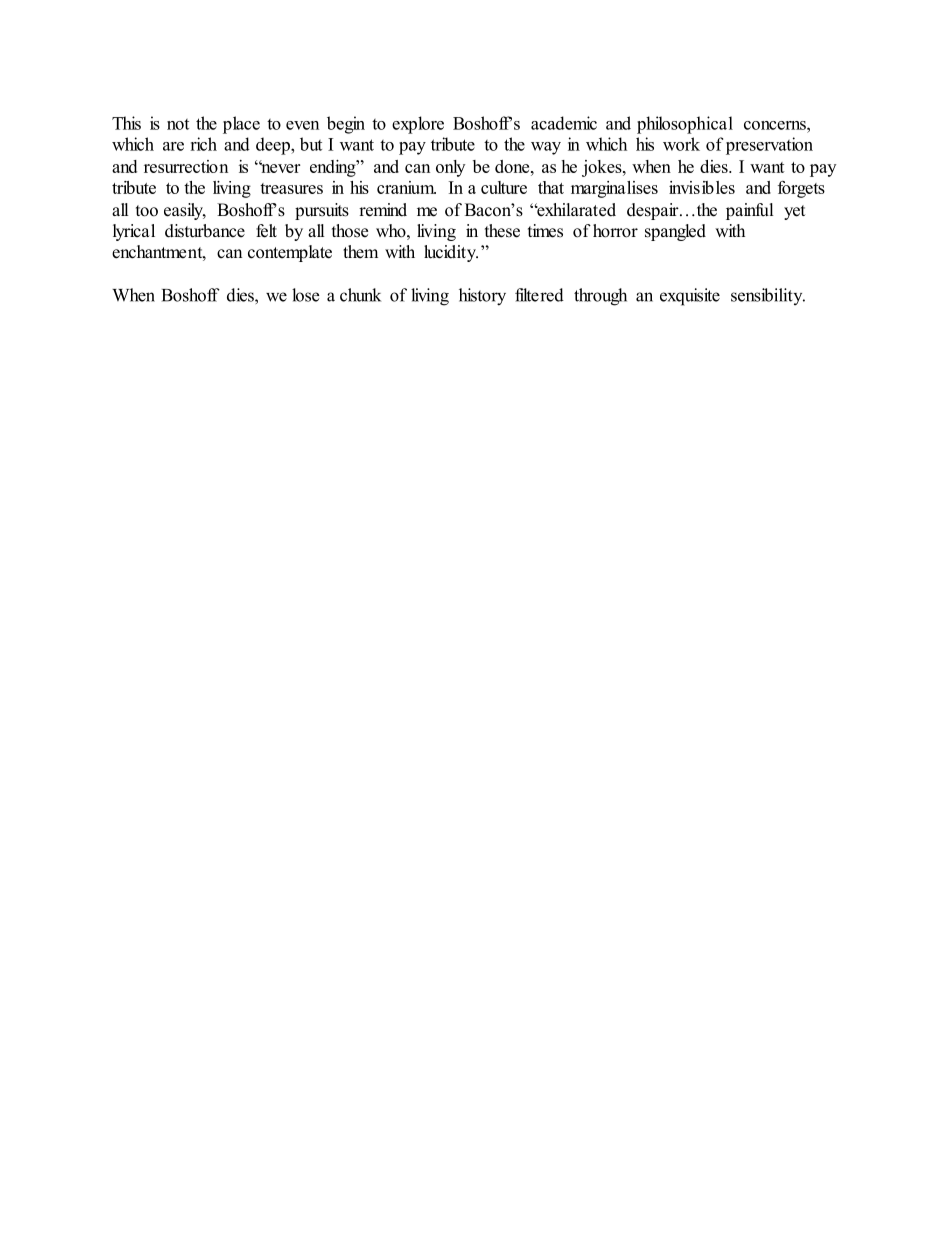 The width and height of the document is (952, 1233). I want to click on resurrection, so click(186, 166).
